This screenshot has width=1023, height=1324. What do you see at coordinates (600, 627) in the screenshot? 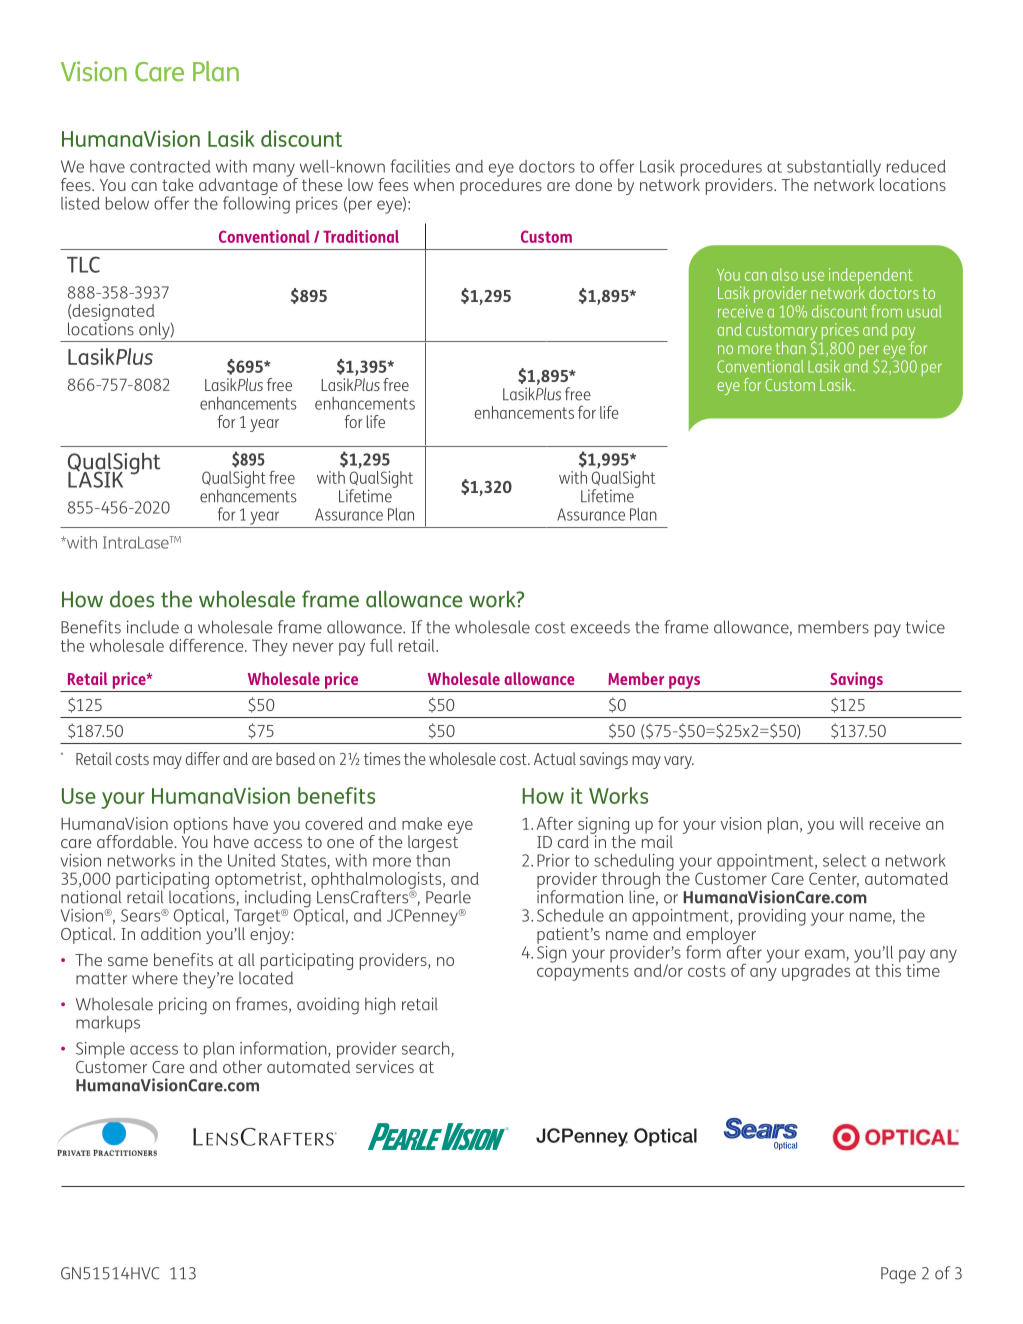
I see `exceeds` at bounding box center [600, 627].
